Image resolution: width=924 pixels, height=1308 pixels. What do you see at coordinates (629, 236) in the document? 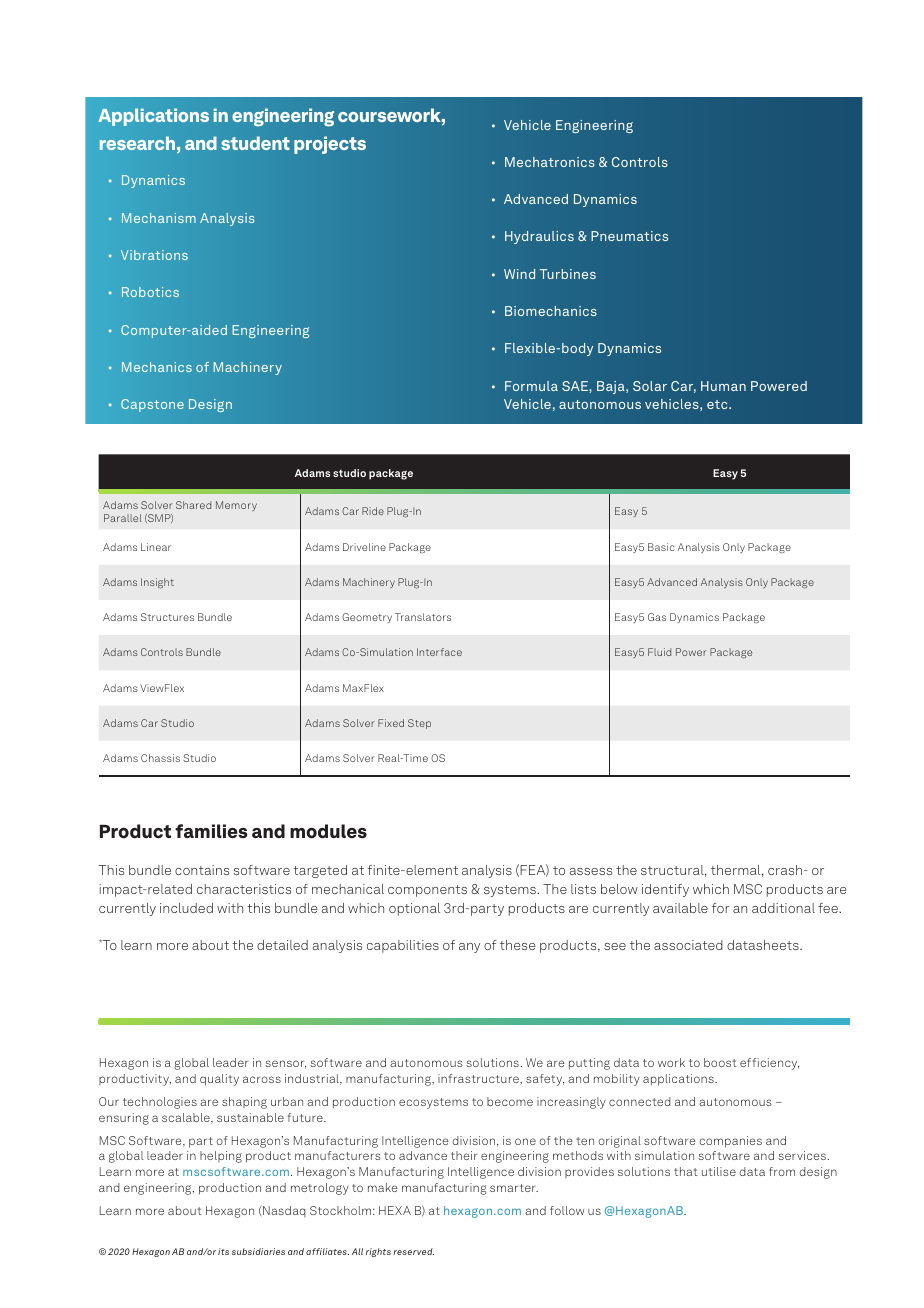
I see `Pneumatics` at bounding box center [629, 236].
